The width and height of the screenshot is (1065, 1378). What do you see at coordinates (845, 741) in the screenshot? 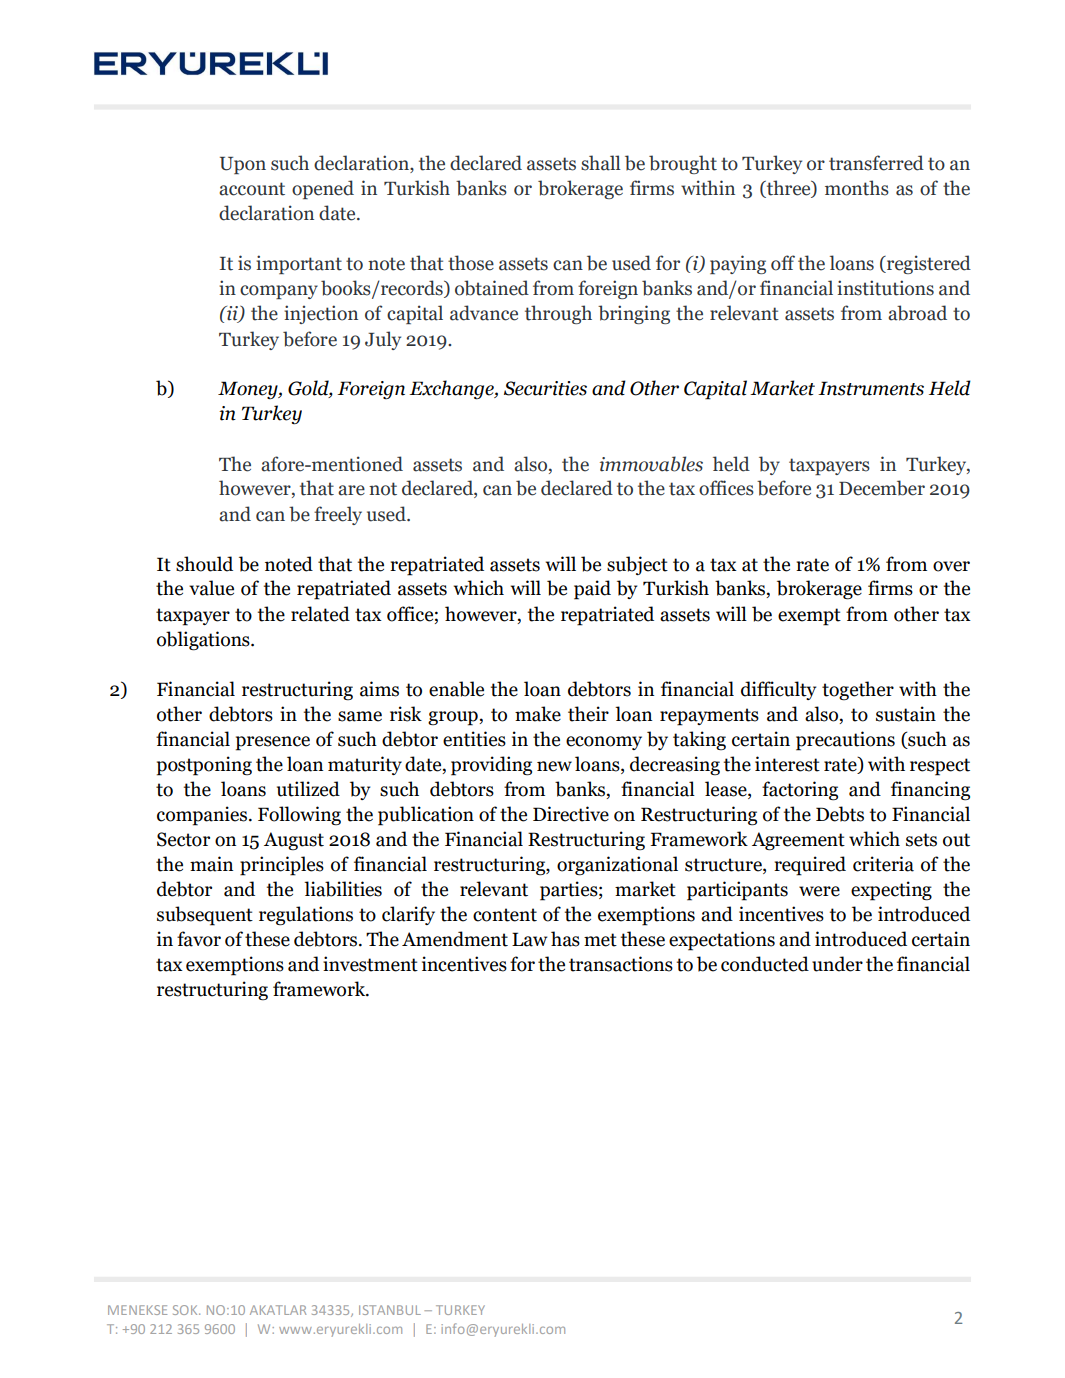
I see `precautions` at bounding box center [845, 741].
